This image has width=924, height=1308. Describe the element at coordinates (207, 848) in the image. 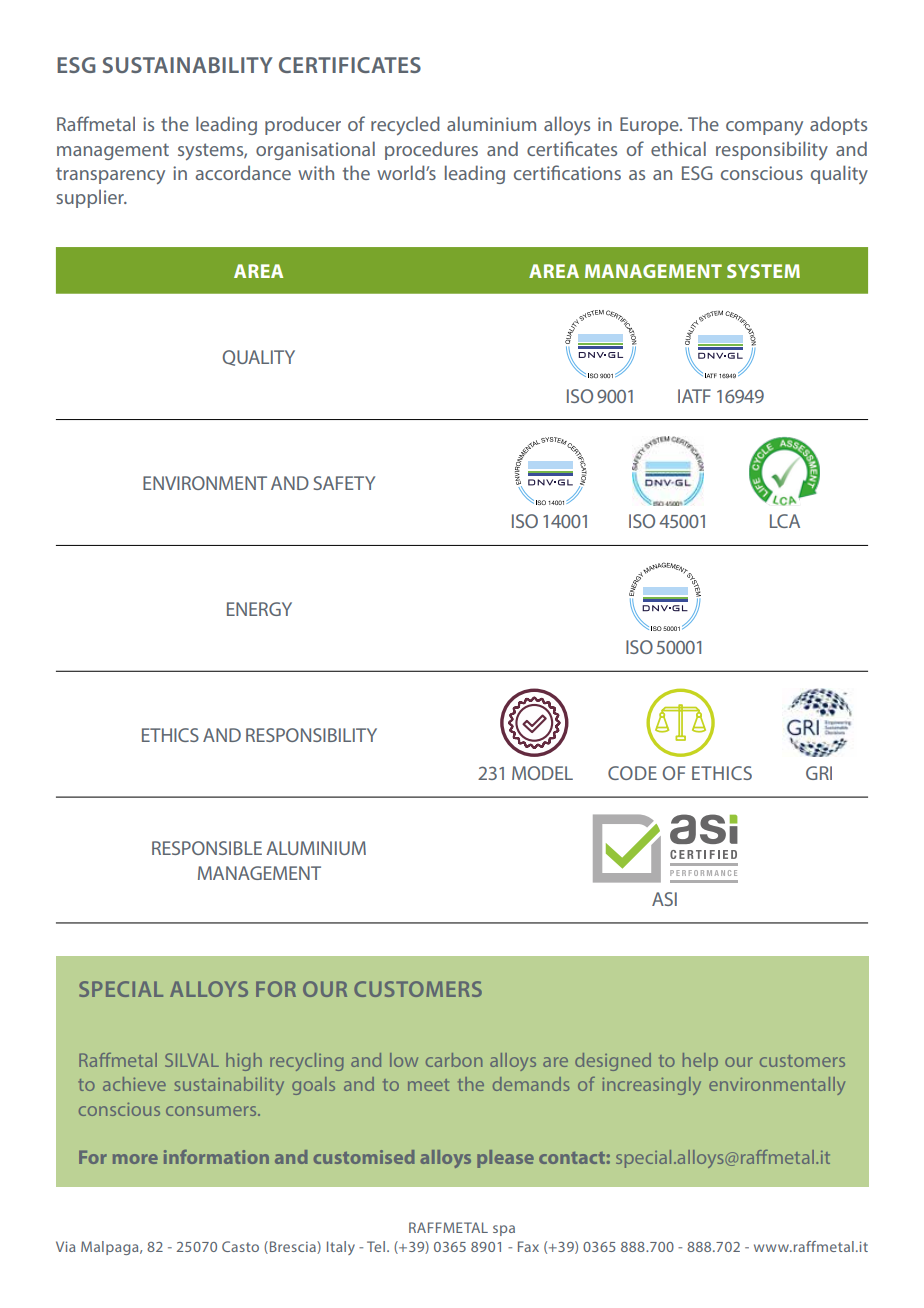

I see `RESPONSIBLE` at that location.
